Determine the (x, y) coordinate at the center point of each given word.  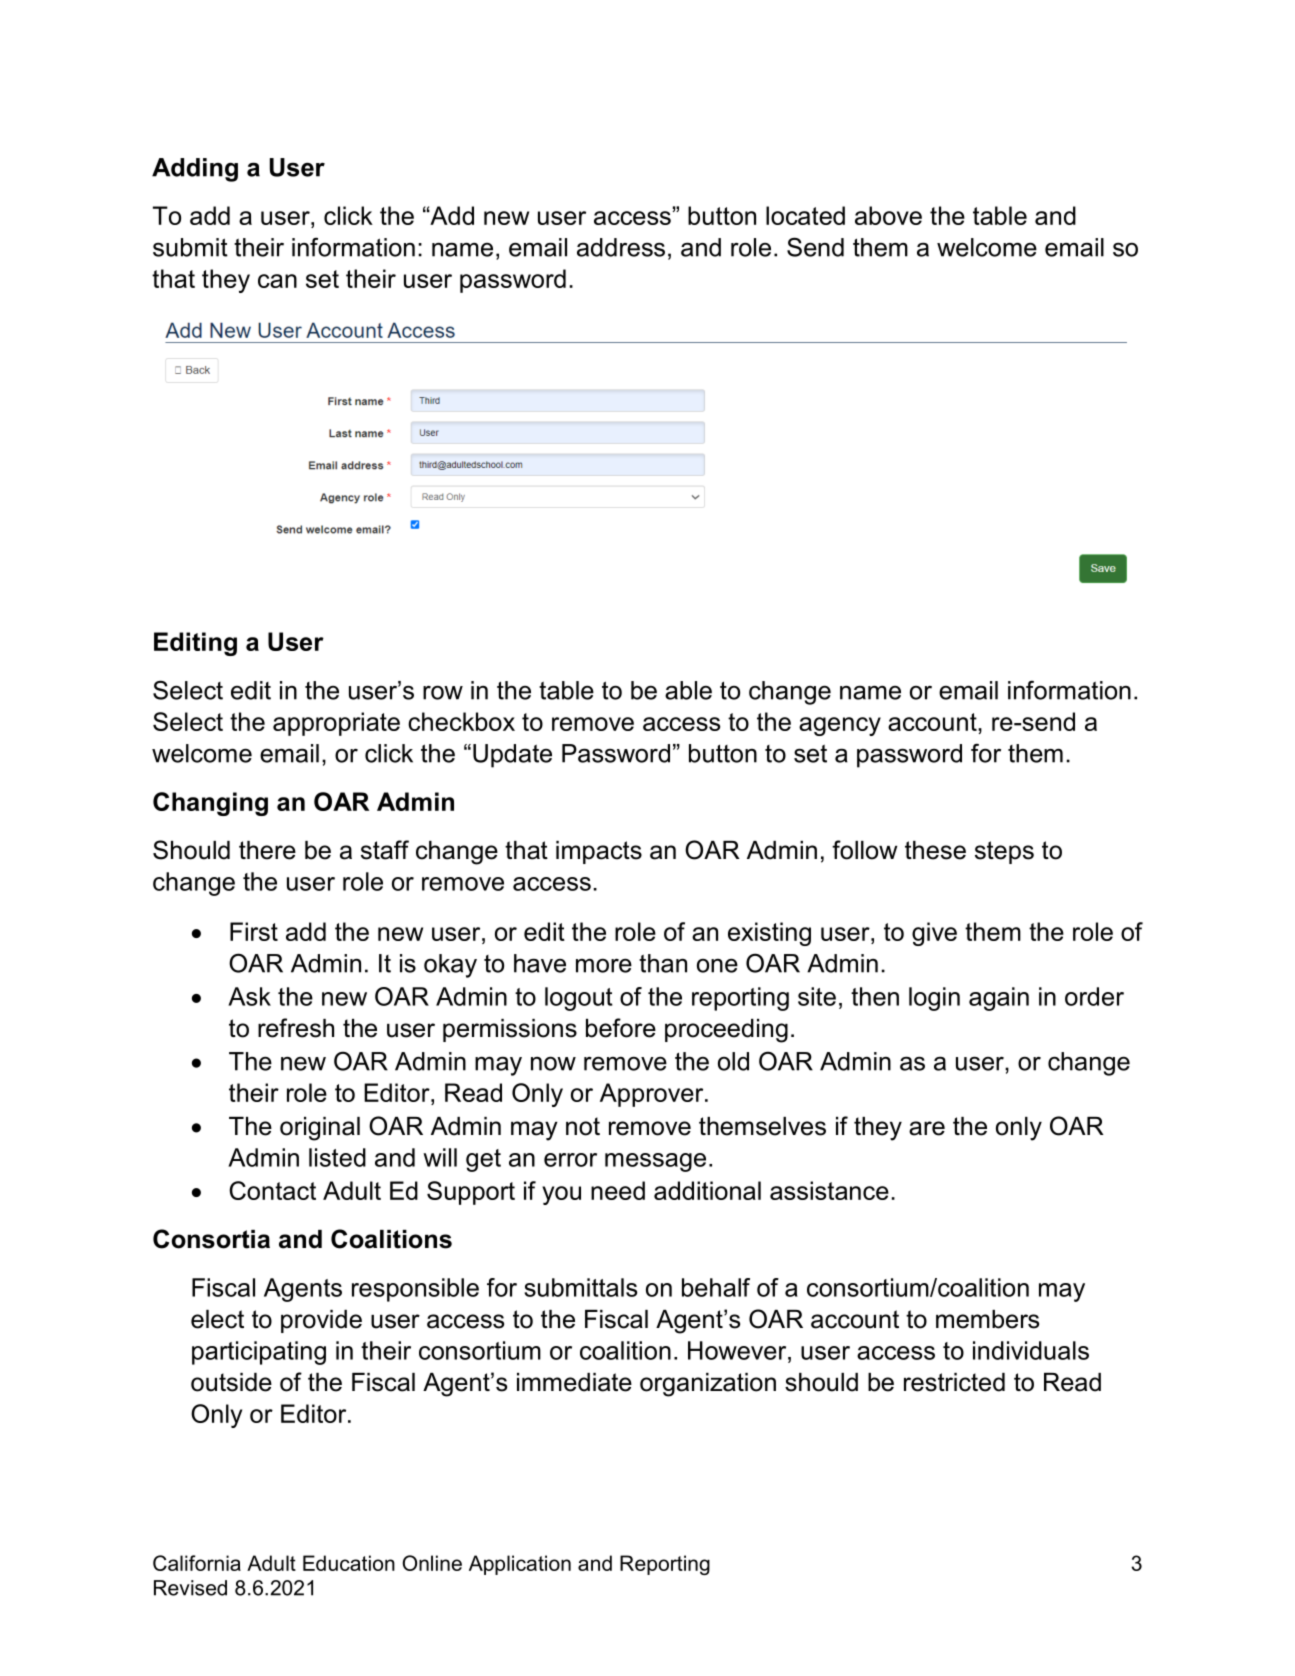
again (999, 999)
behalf (716, 1287)
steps (1004, 852)
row (443, 692)
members (987, 1319)
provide (321, 1321)
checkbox (461, 721)
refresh (296, 1028)
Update (512, 756)
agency (840, 726)
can (277, 281)
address (621, 247)
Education (349, 1563)
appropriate (336, 724)
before (621, 1028)
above (888, 215)
